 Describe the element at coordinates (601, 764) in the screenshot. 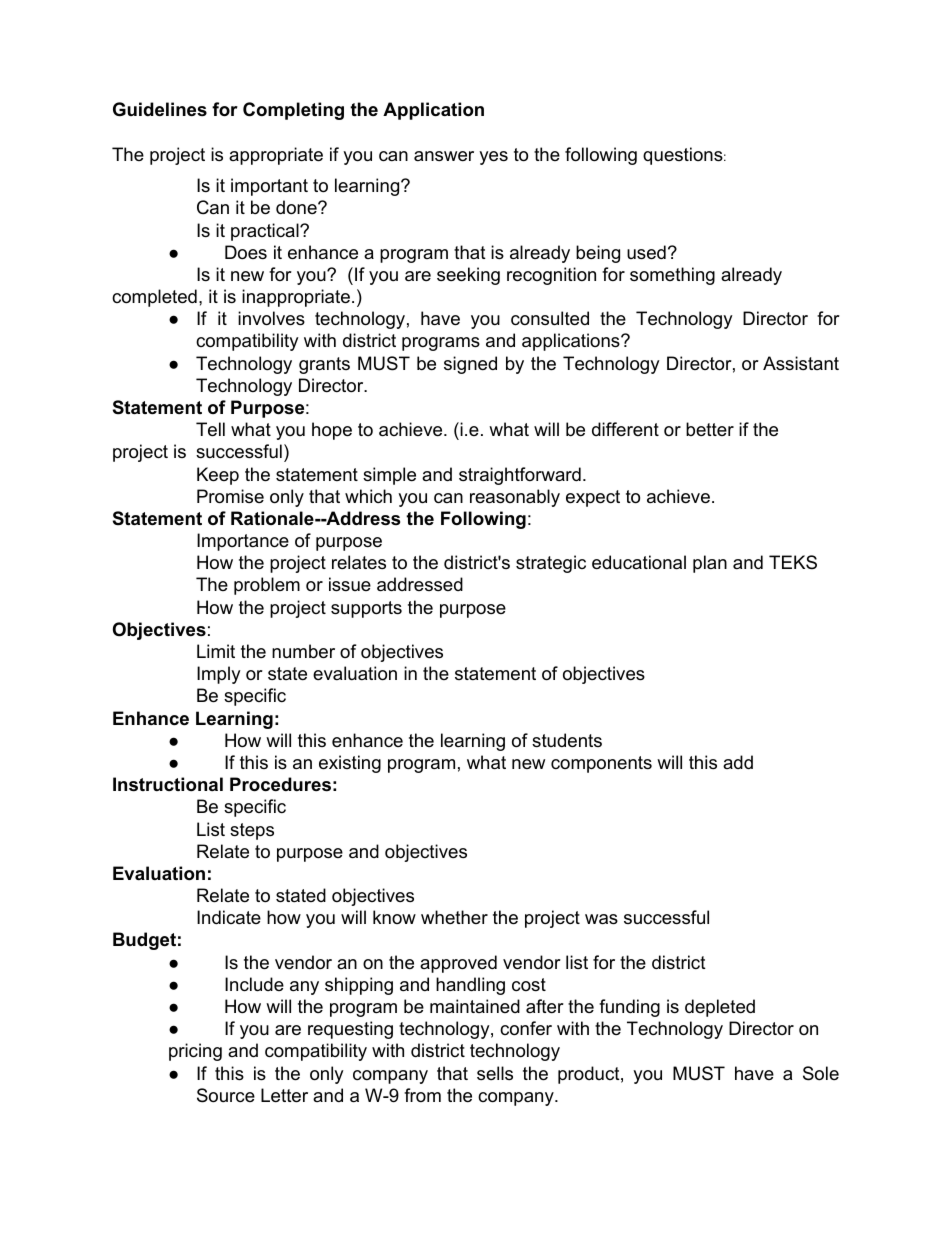

I see `components` at that location.
